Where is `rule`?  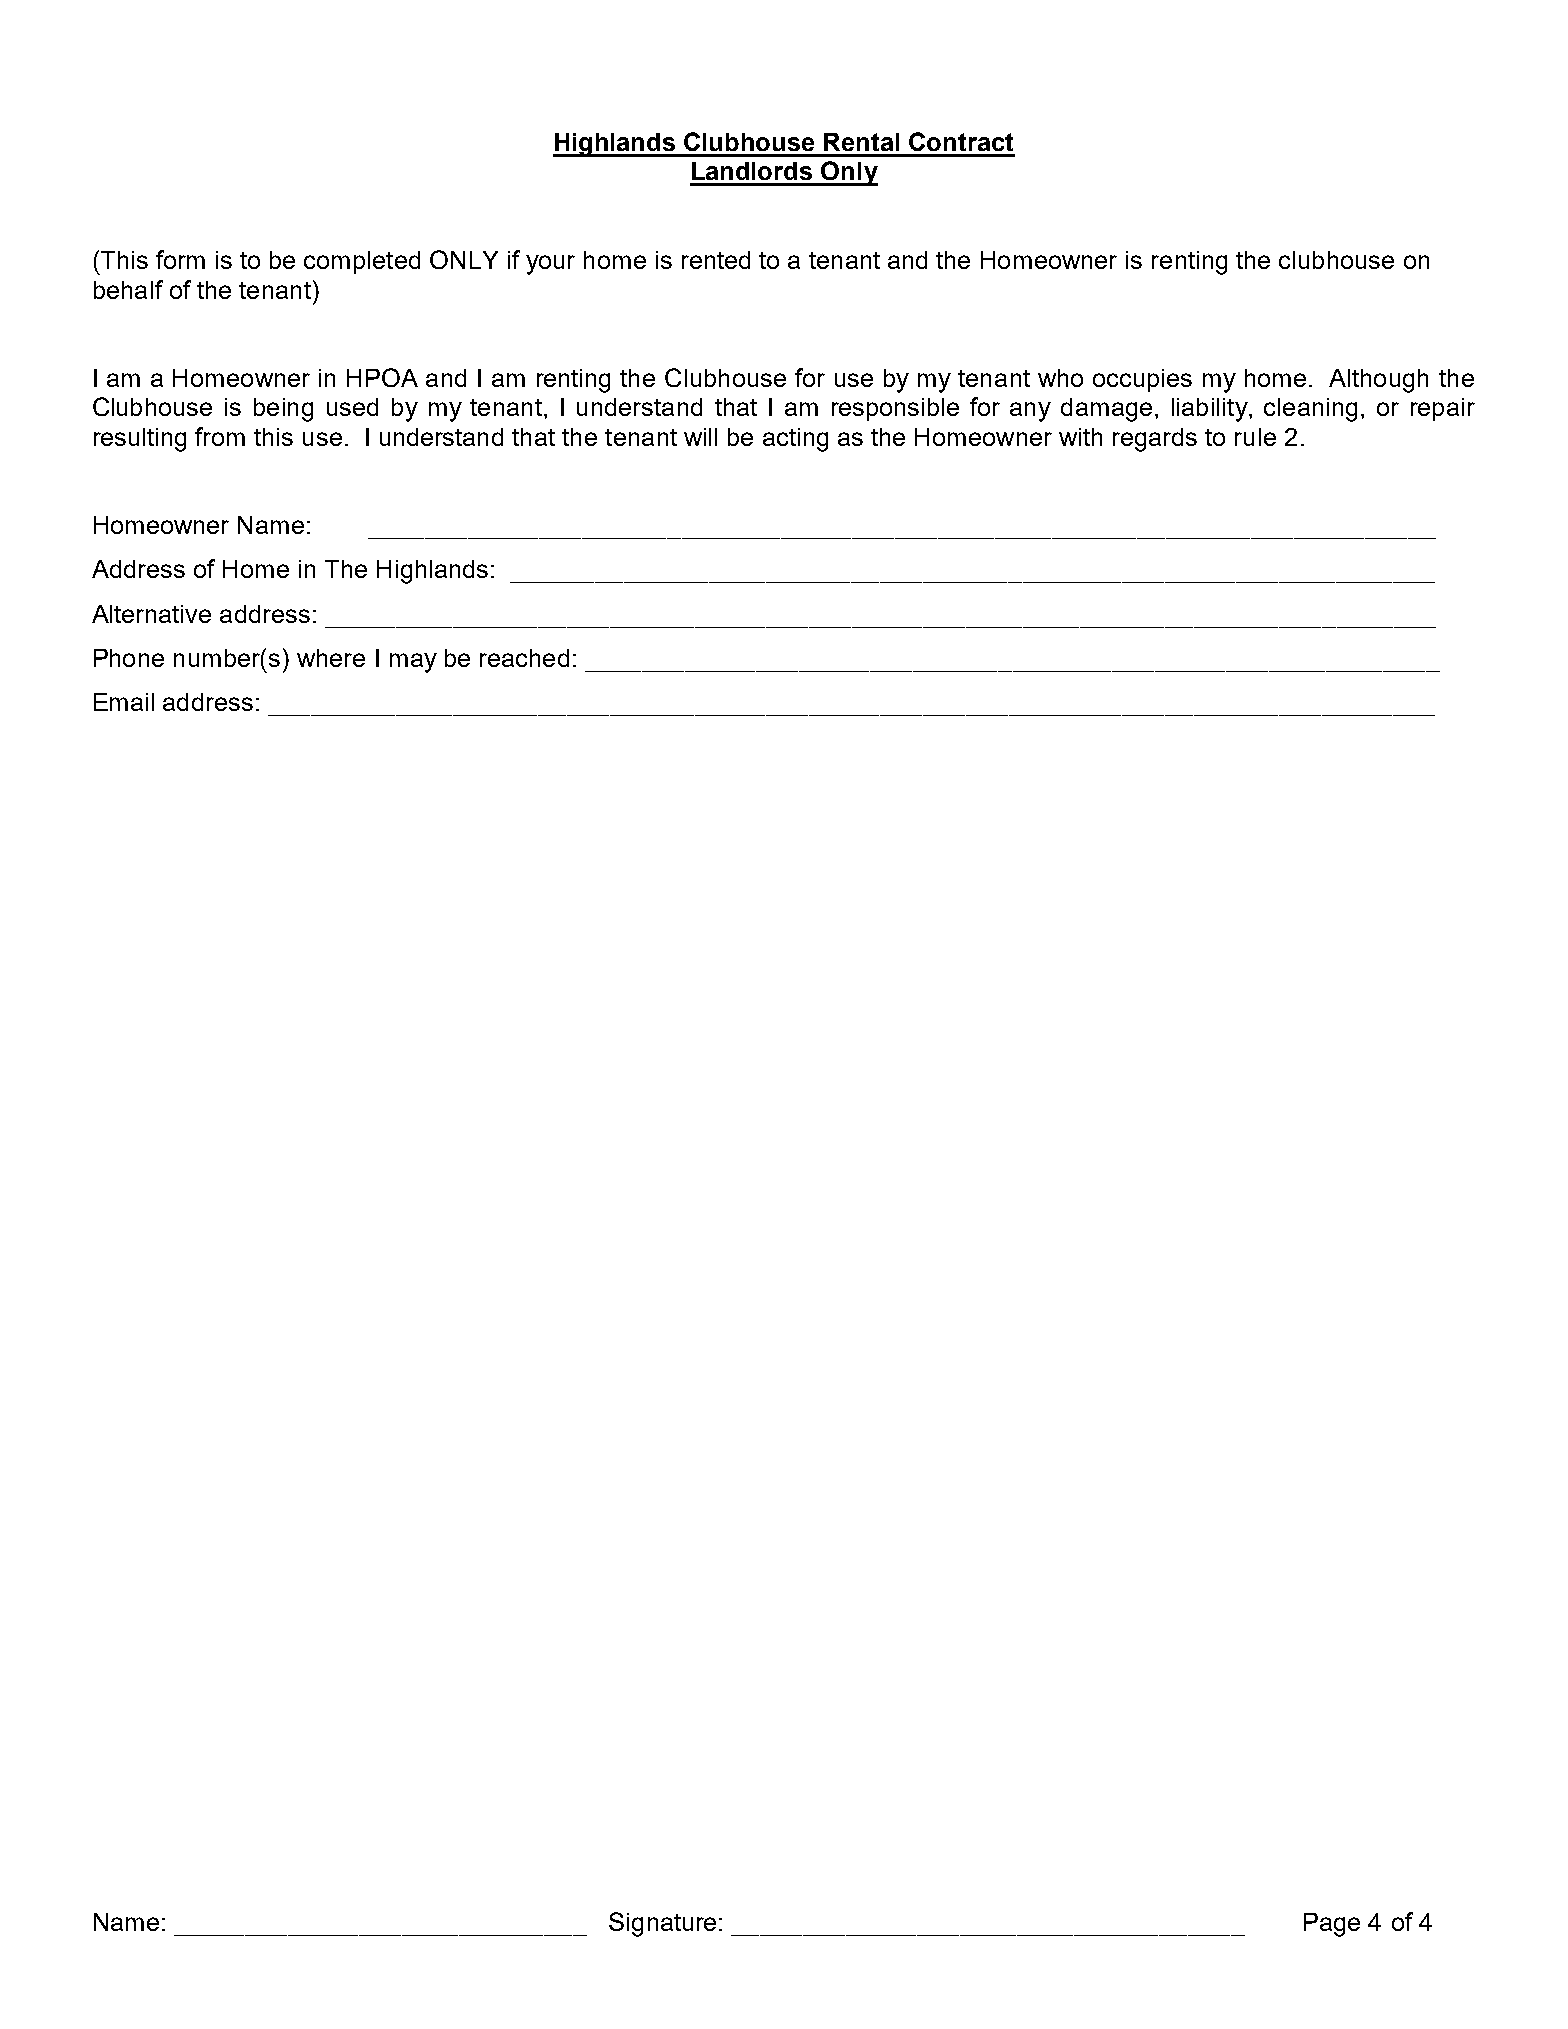
rule is located at coordinates (1255, 437).
